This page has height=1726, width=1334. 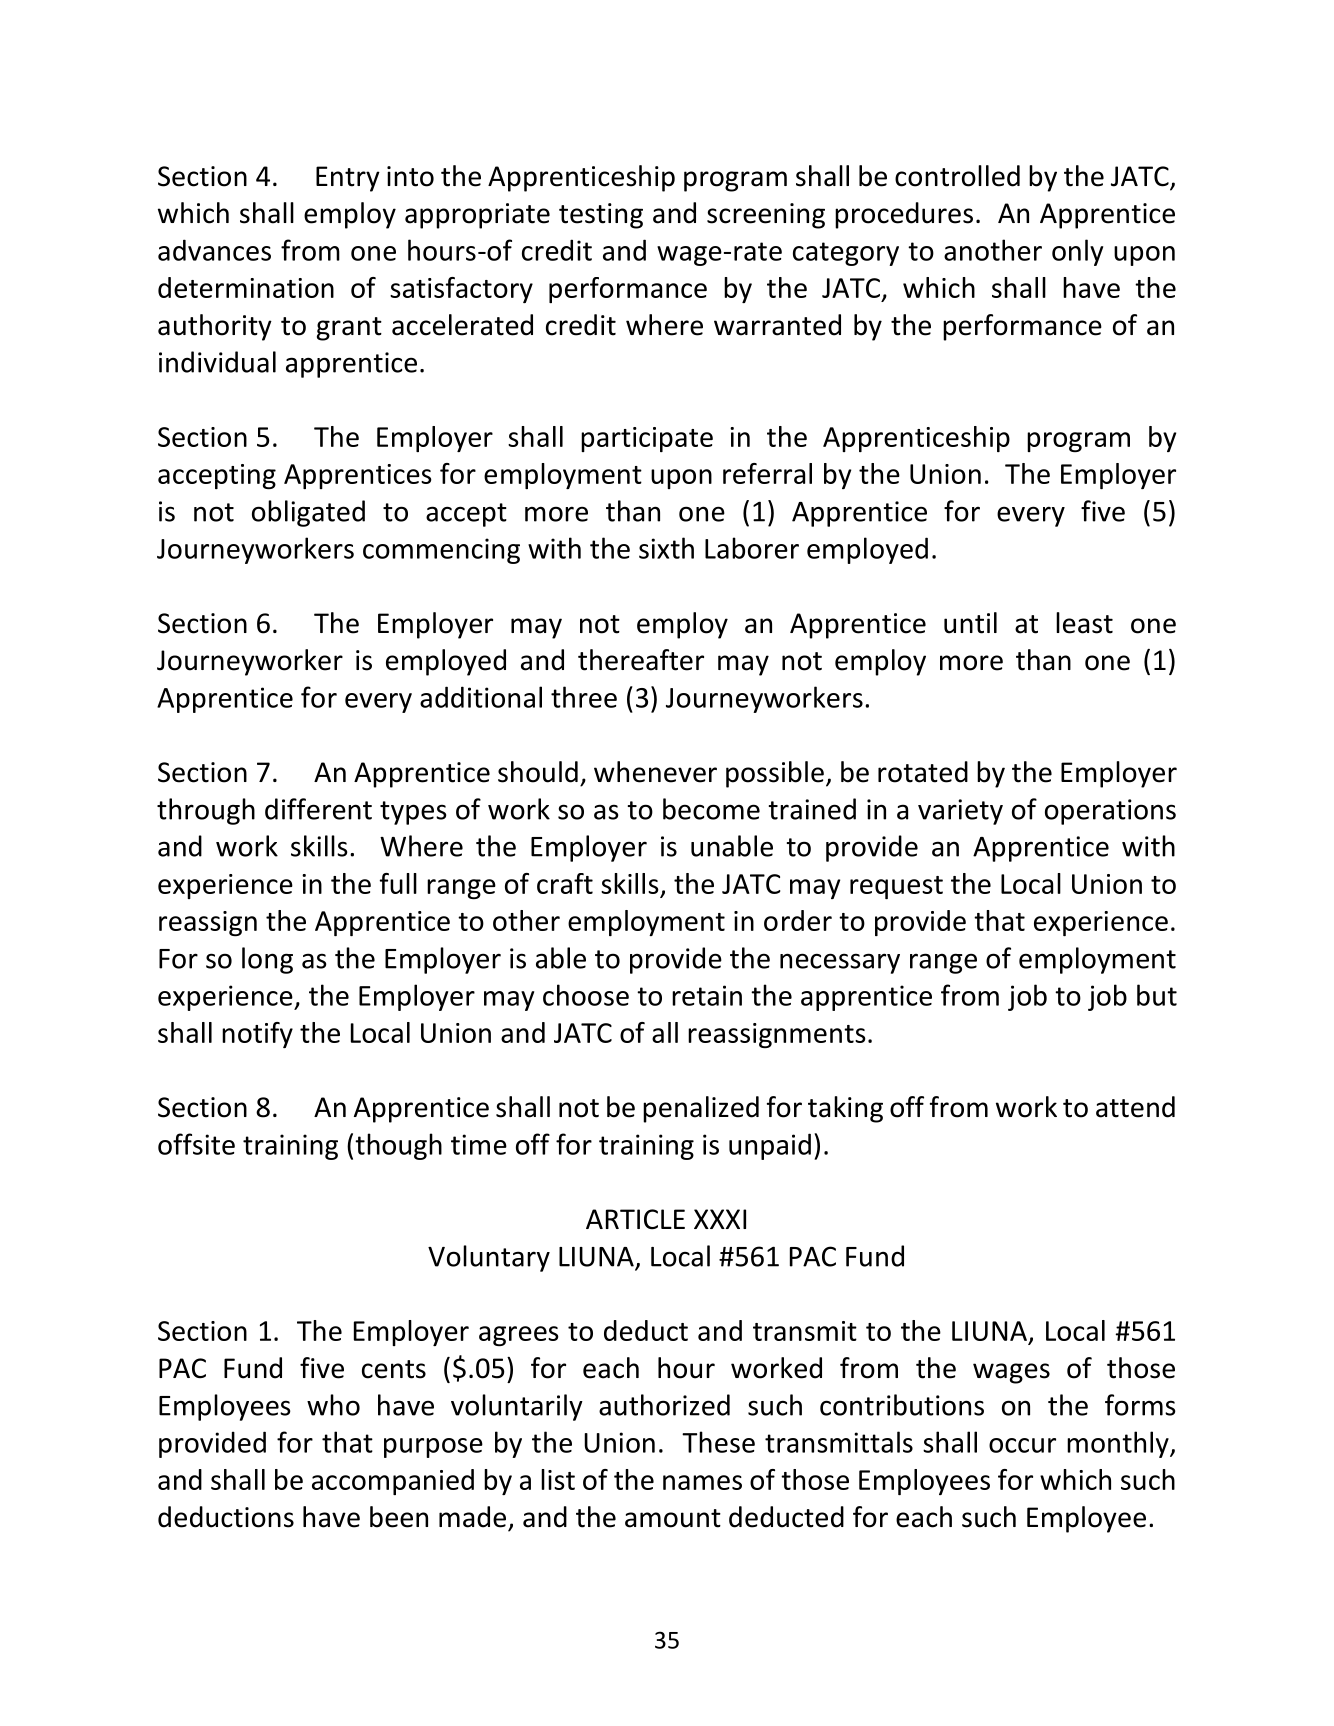 What do you see at coordinates (393, 1482) in the page?
I see `accompanied` at bounding box center [393, 1482].
